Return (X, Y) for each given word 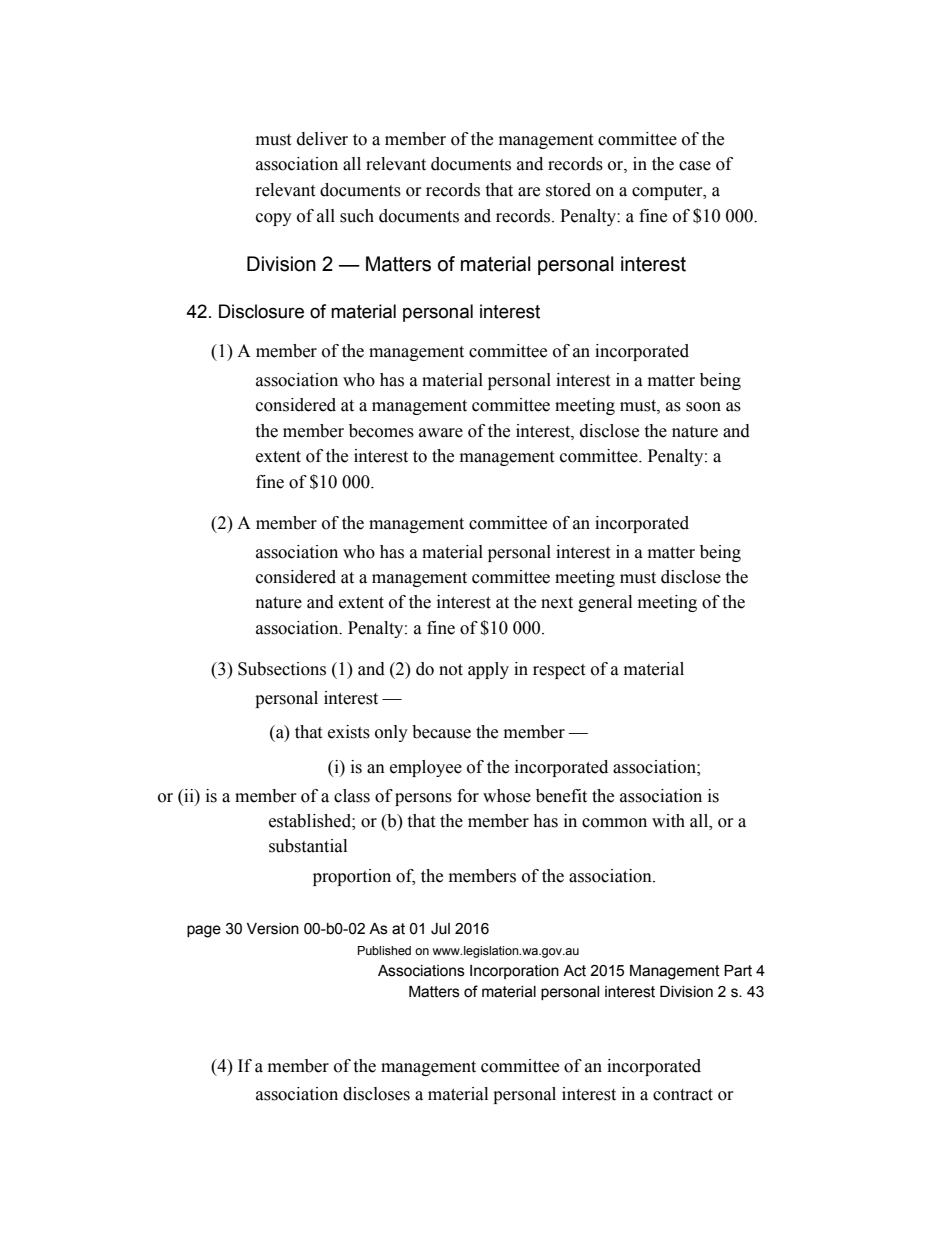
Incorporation (514, 972)
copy (274, 219)
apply (488, 670)
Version (273, 929)
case (695, 166)
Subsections (282, 669)
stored (568, 190)
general (605, 603)
